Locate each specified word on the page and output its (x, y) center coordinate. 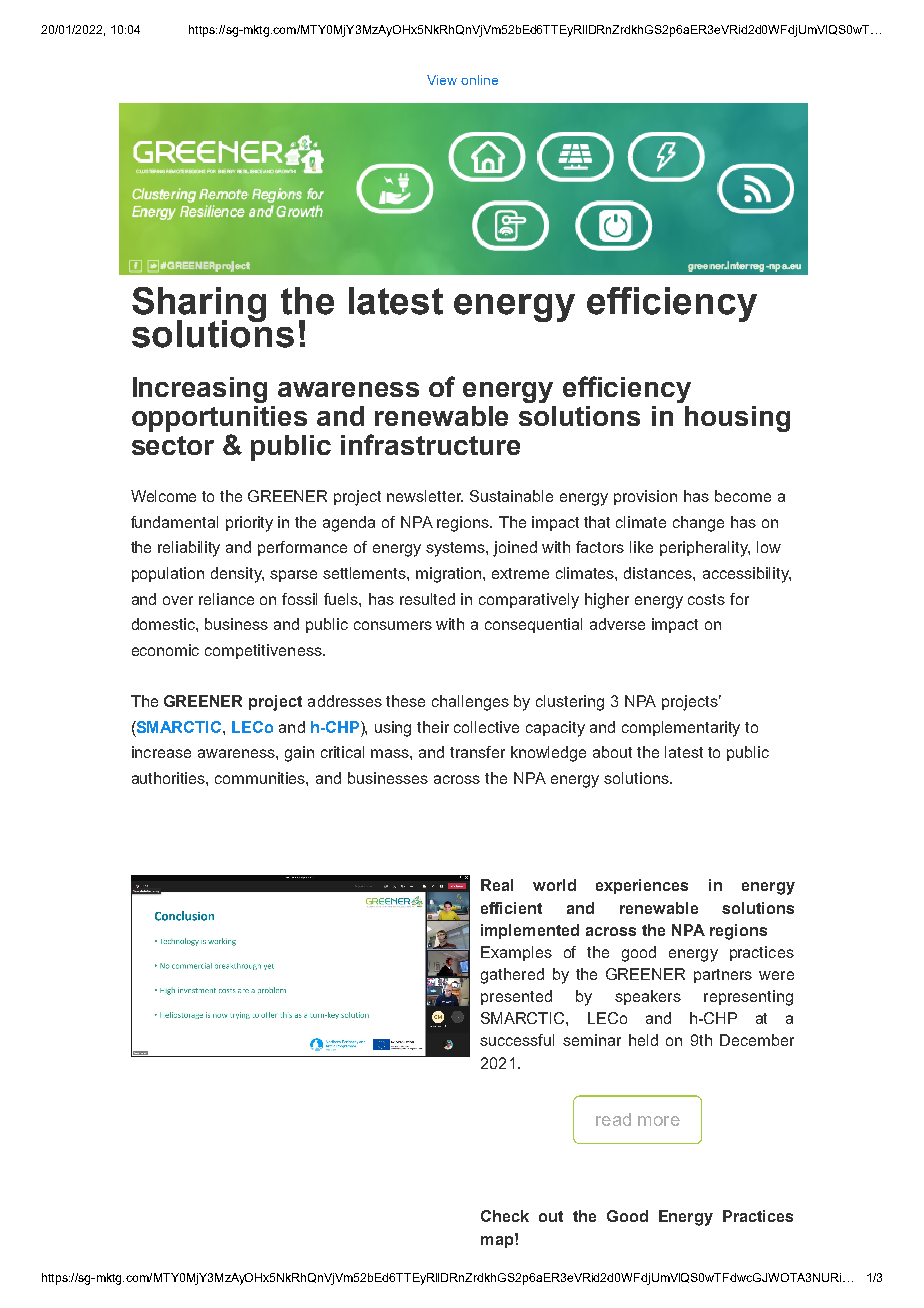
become (743, 496)
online (479, 80)
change (698, 524)
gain (299, 754)
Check (505, 1216)
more (659, 1121)
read (613, 1119)
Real (497, 885)
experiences (642, 886)
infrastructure (430, 444)
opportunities (219, 419)
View (442, 80)
